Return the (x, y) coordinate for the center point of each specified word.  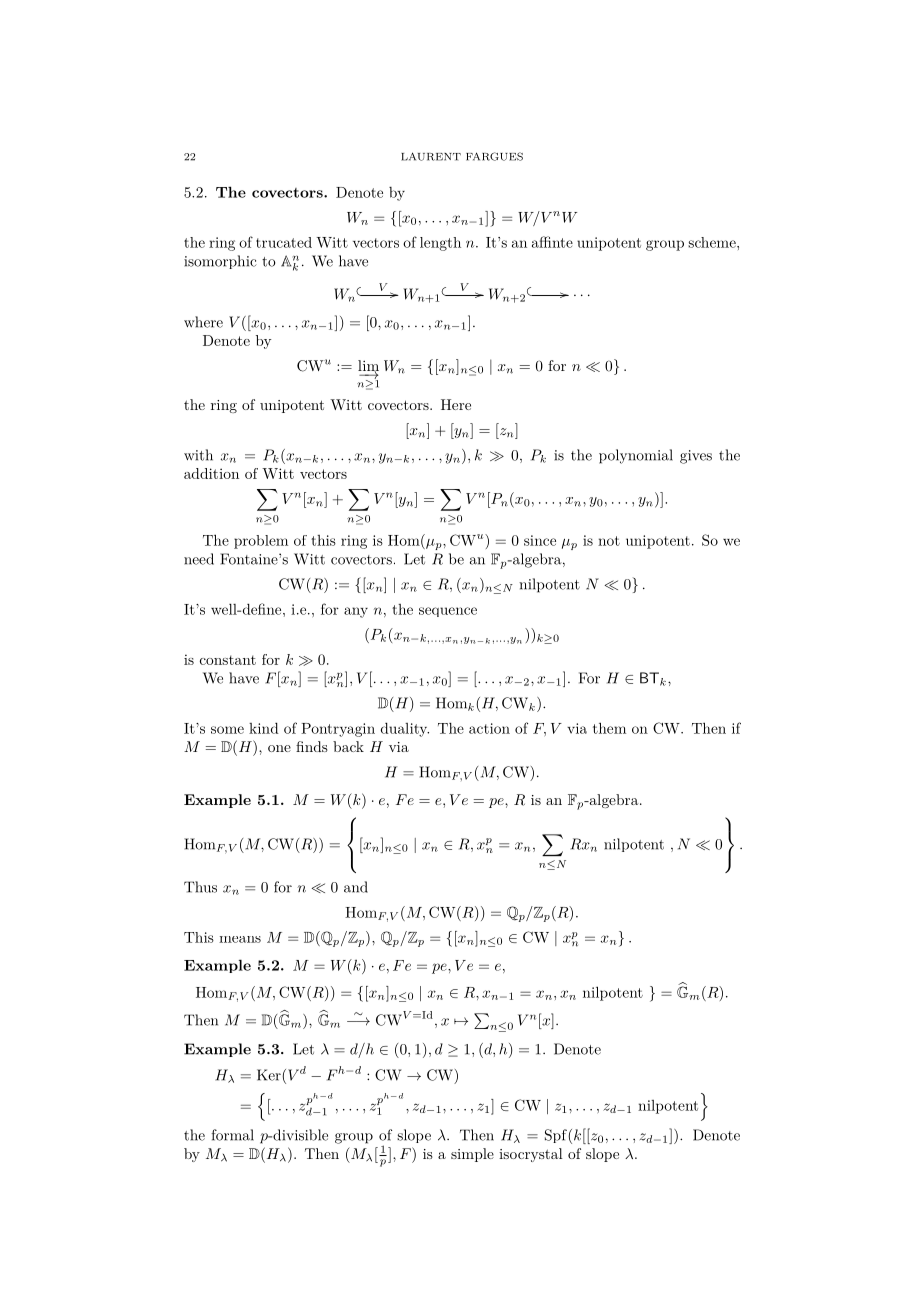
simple (472, 1155)
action (489, 728)
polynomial (636, 456)
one (279, 748)
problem (261, 542)
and (356, 887)
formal (232, 1135)
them (609, 728)
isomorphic (220, 262)
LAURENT (431, 156)
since (540, 540)
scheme (713, 242)
